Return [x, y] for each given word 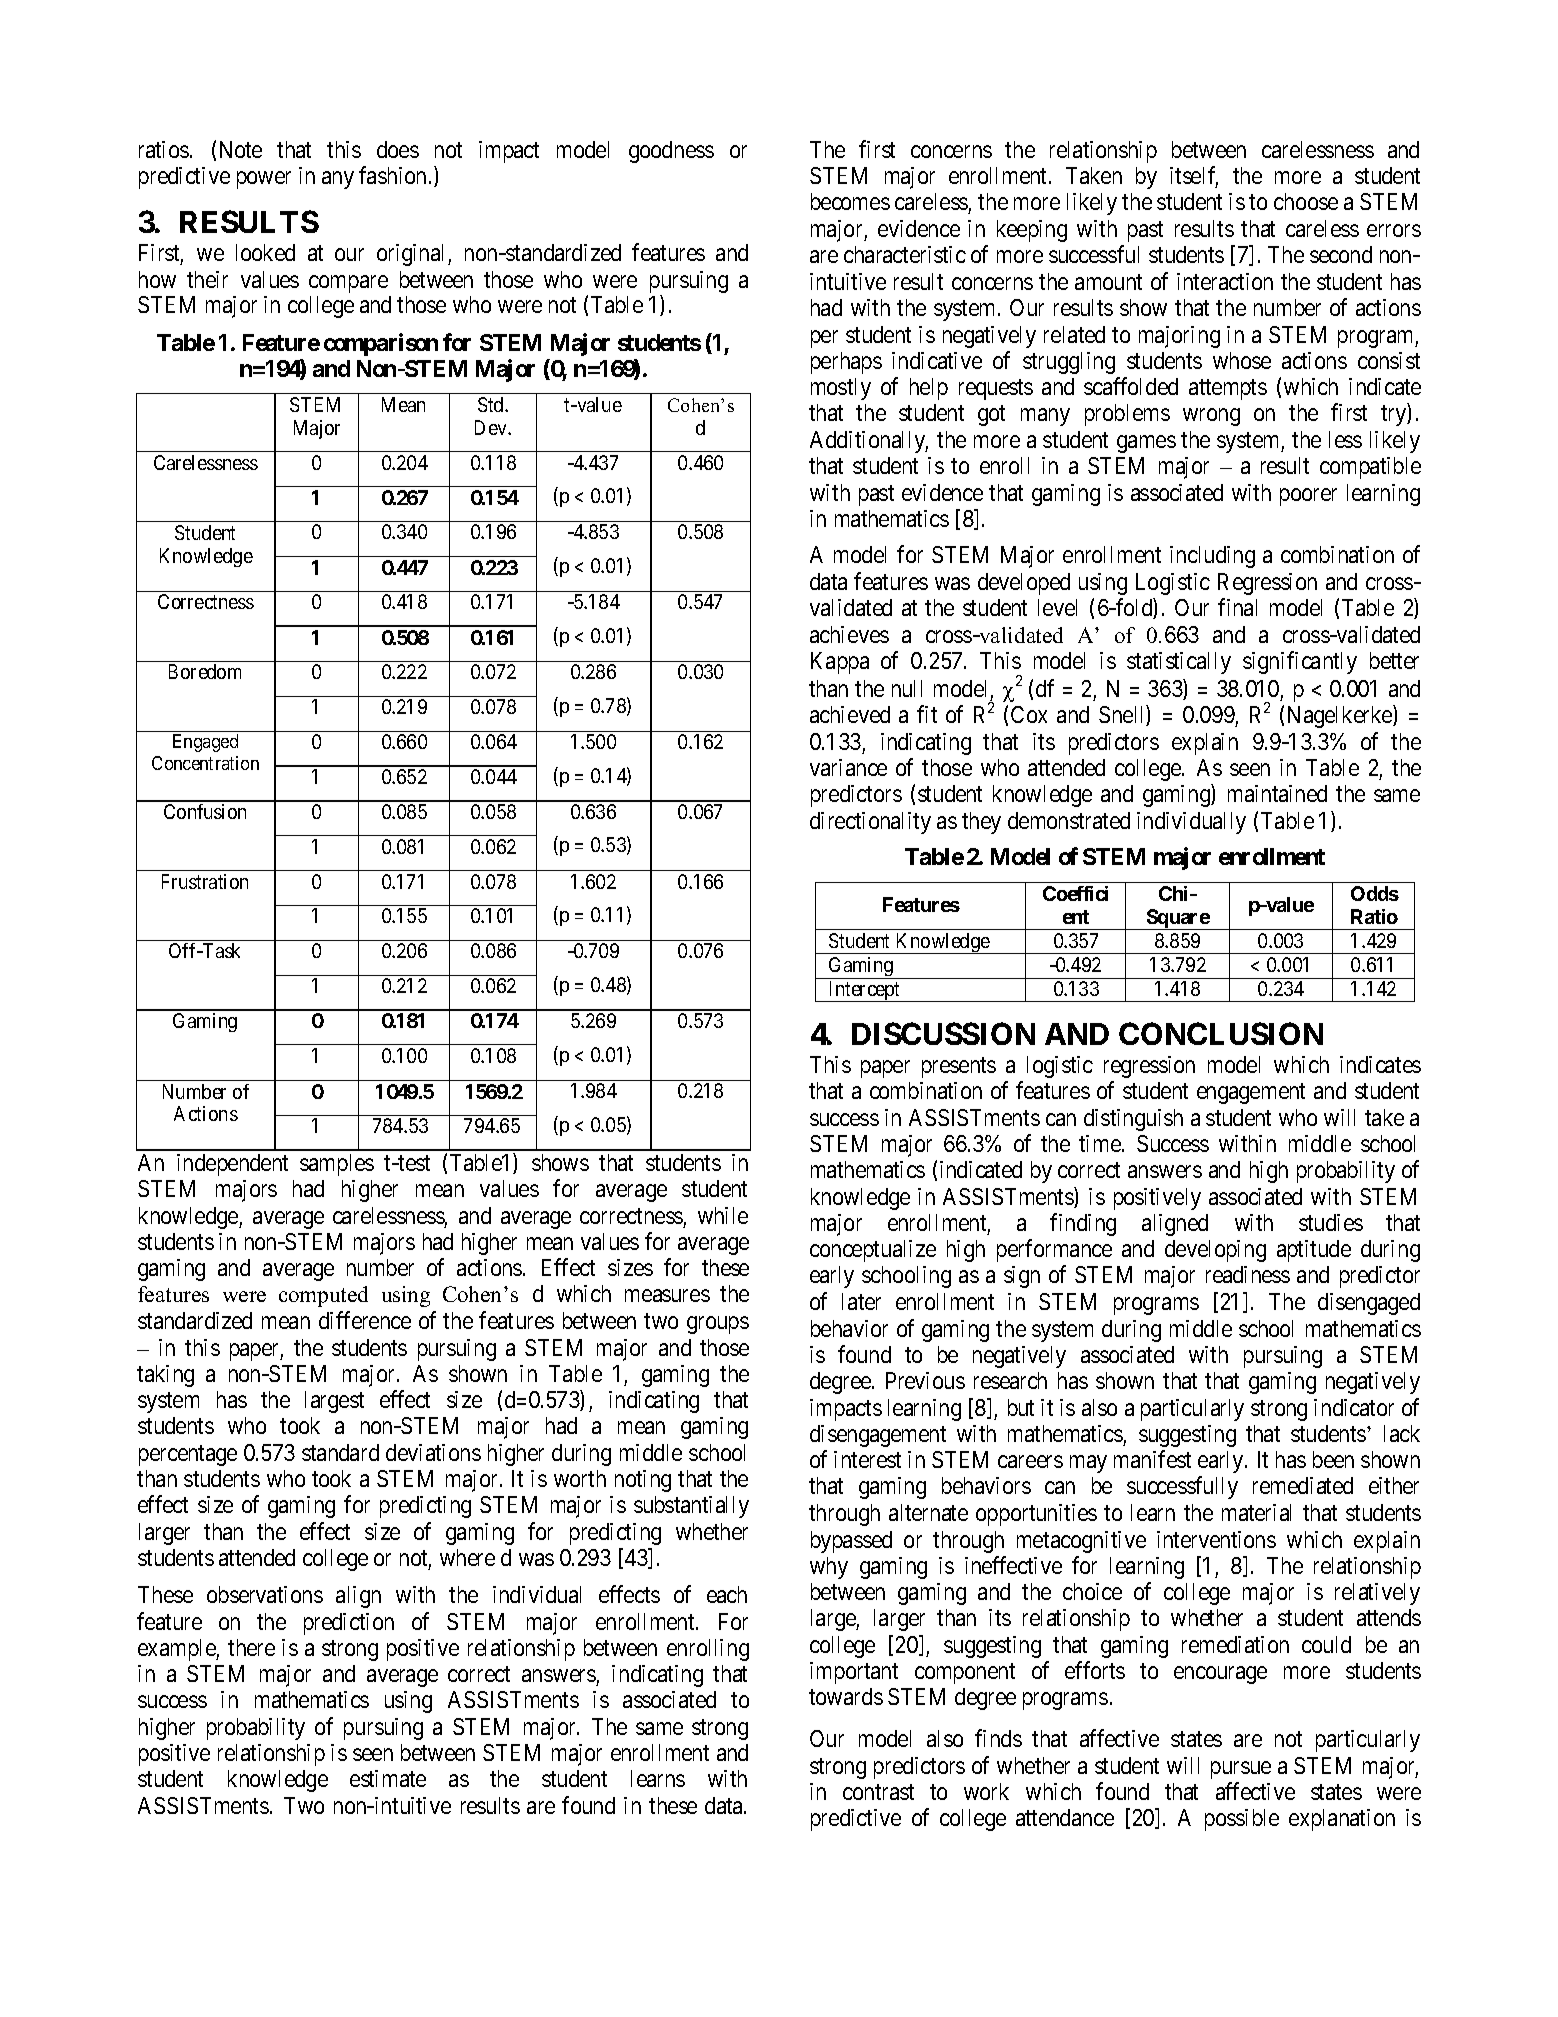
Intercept [865, 991]
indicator [1354, 1407]
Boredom [205, 671]
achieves [849, 634]
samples [337, 1165]
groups [718, 1325]
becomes [850, 201]
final [1237, 607]
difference [365, 1320]
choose [1306, 201]
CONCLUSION [1221, 1033]
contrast [878, 1792]
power [264, 180]
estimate [388, 1778]
